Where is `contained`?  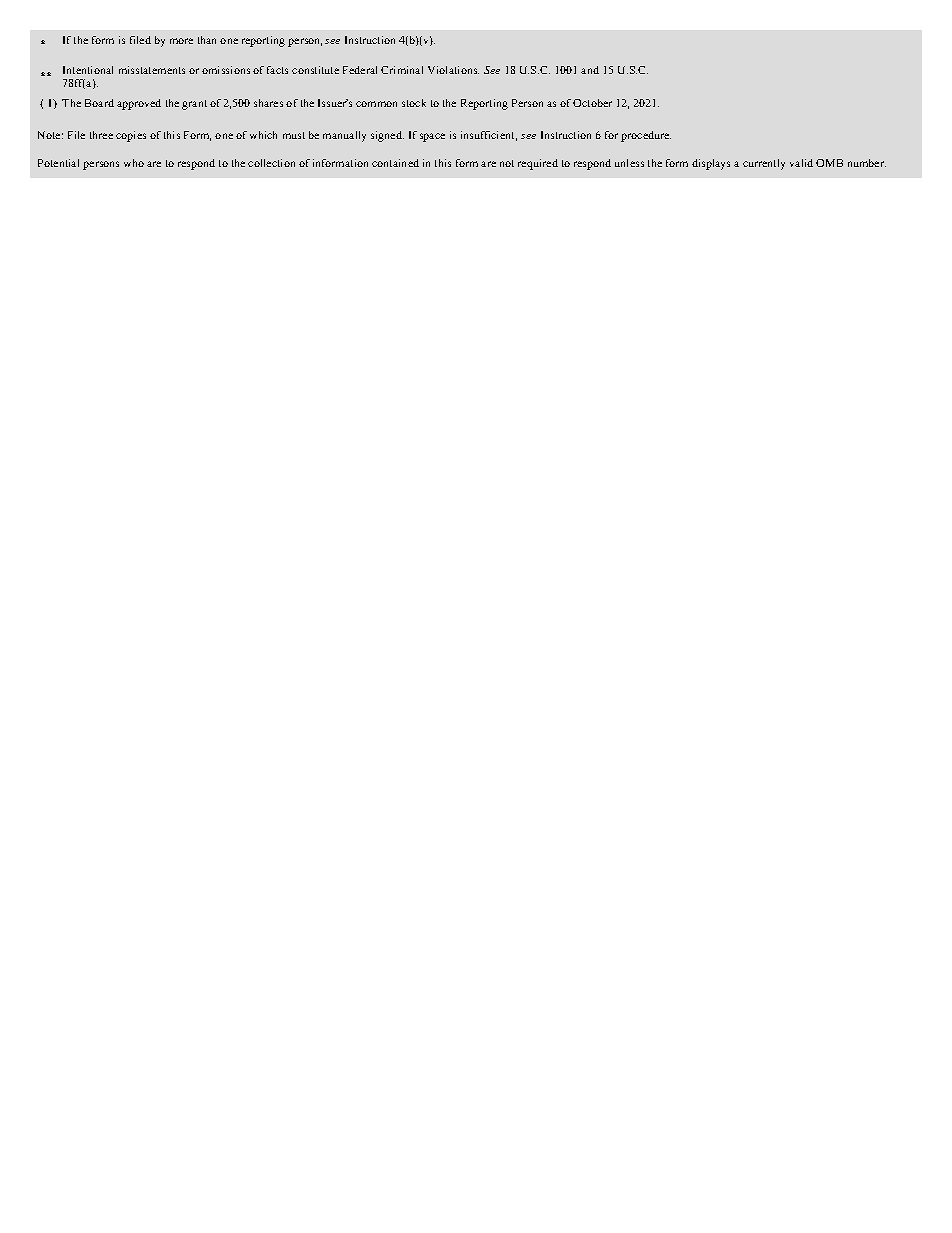 contained is located at coordinates (395, 163).
